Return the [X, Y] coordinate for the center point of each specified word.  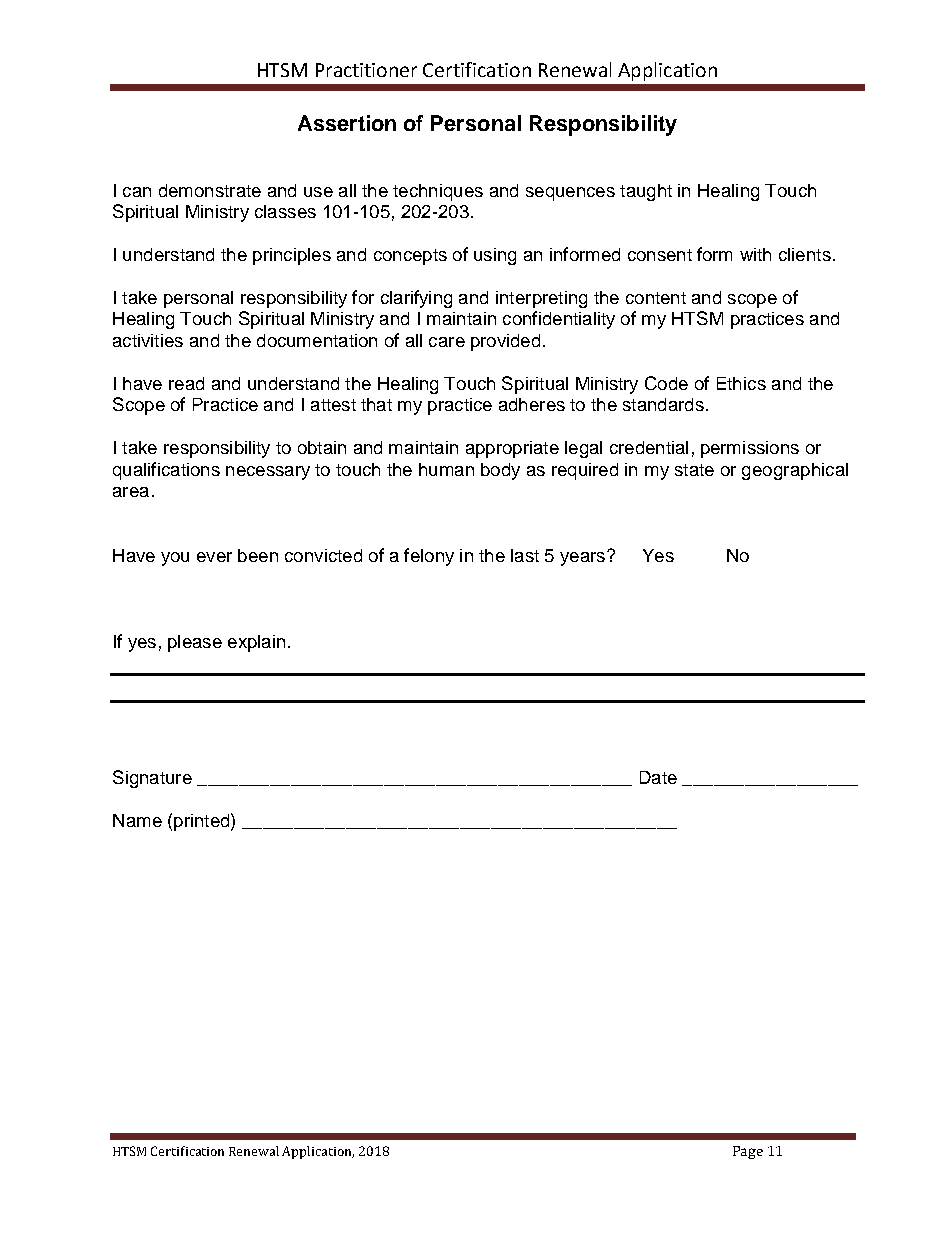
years [584, 558]
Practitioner [366, 70]
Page [748, 1152]
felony [429, 557]
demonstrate [210, 190]
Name [137, 820]
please [195, 643]
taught [646, 192]
